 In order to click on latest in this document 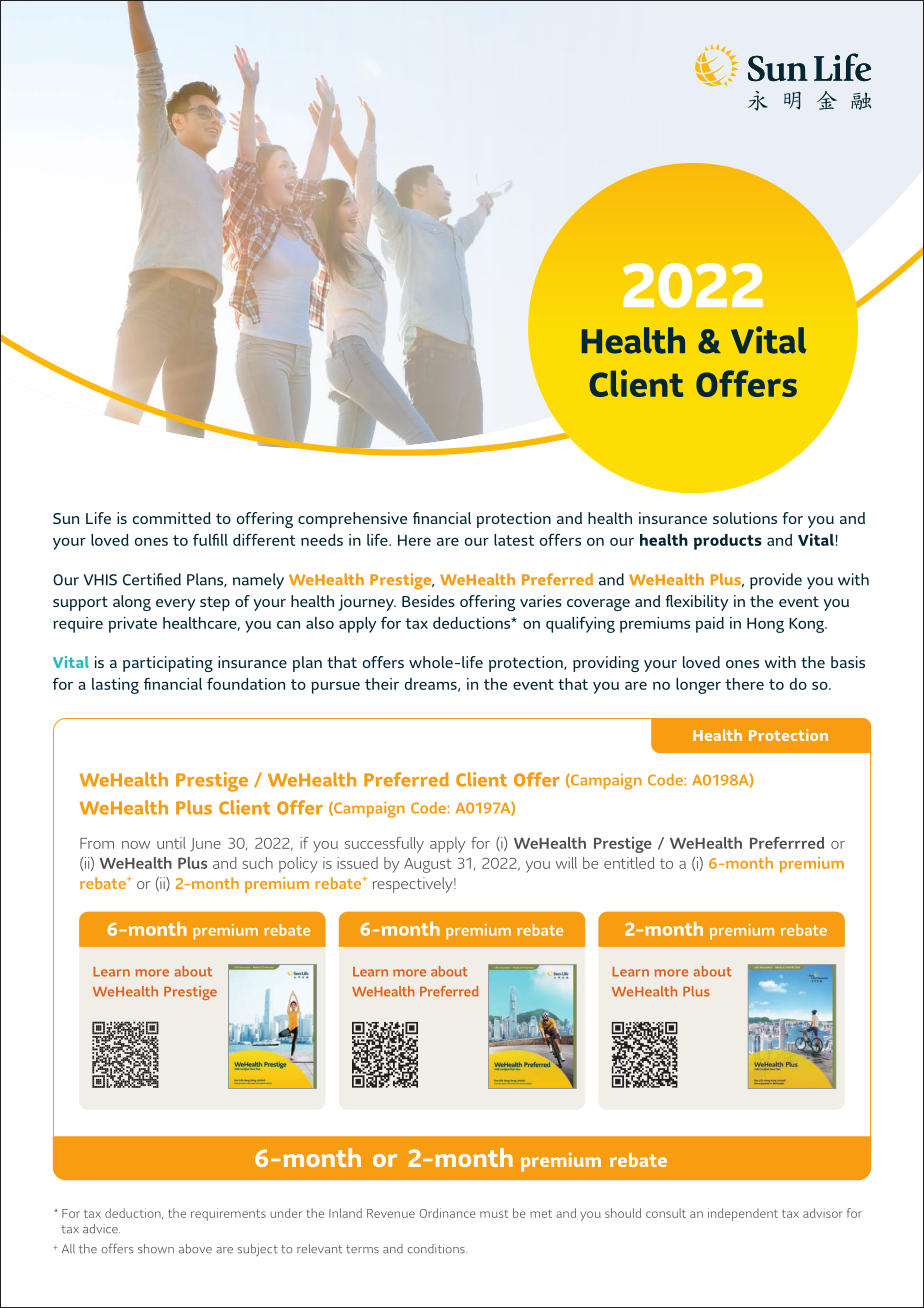, I will do `click(514, 540)`.
